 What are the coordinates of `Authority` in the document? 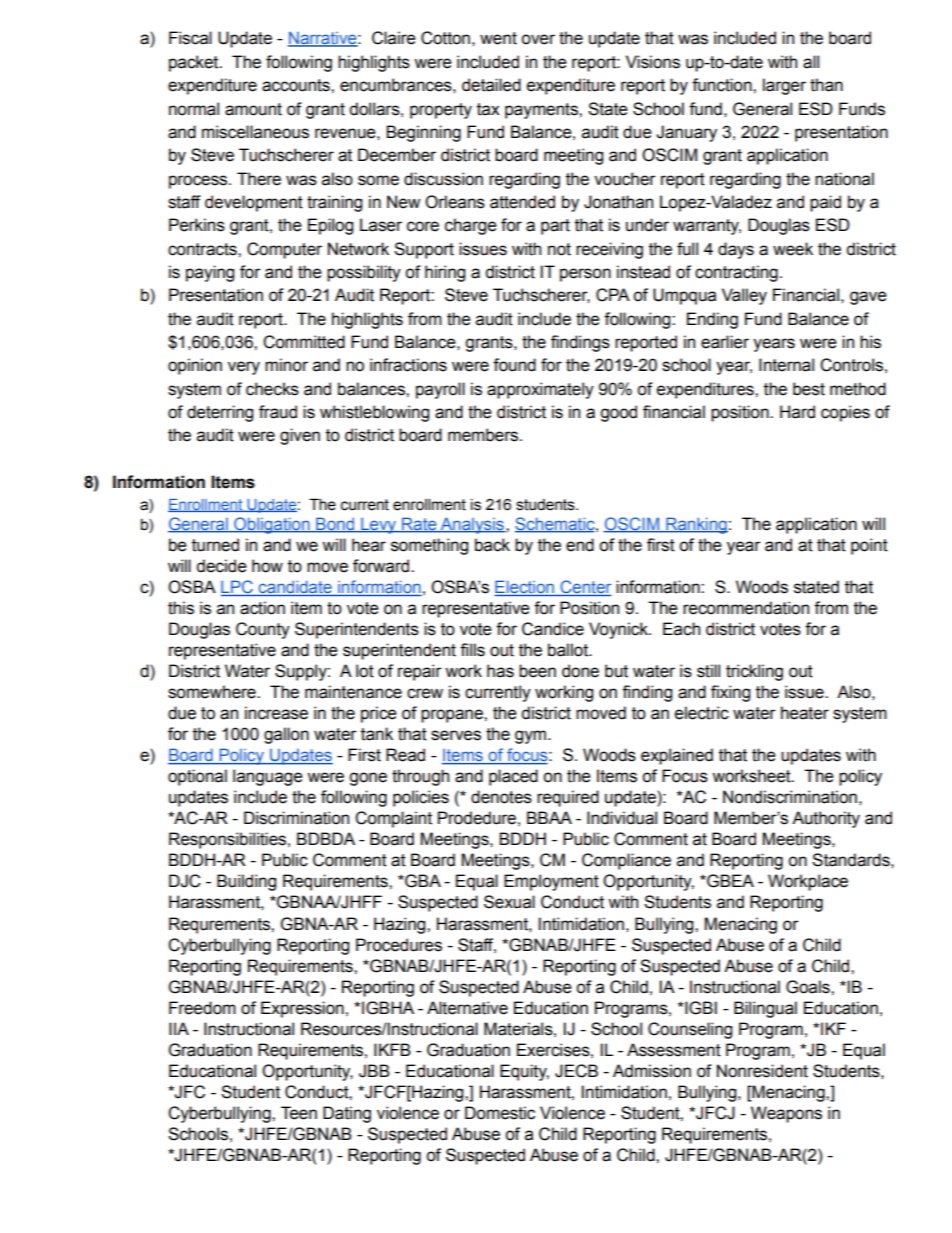 It's located at (826, 819).
